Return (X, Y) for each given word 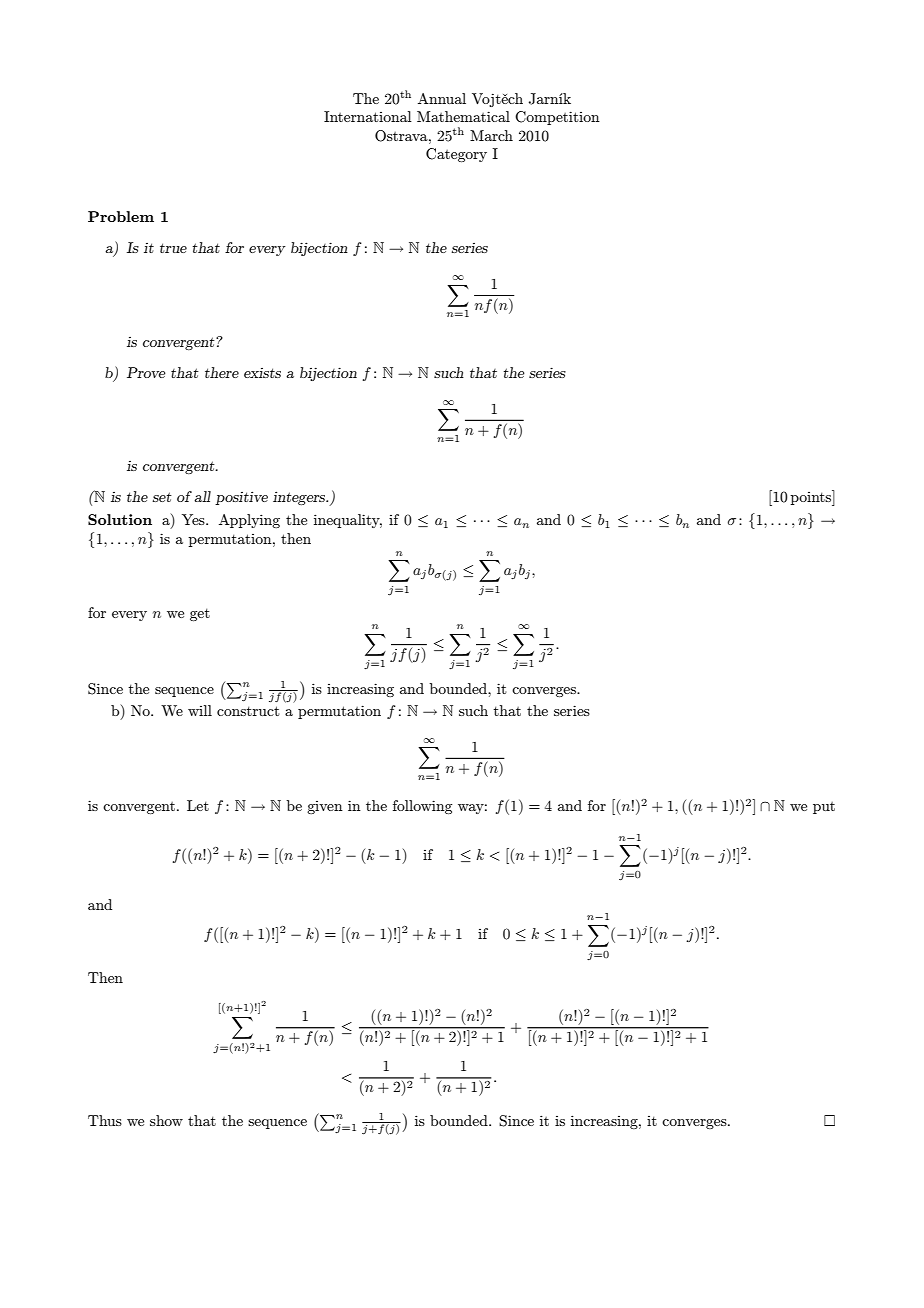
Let (198, 805)
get (200, 614)
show (166, 1120)
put (824, 808)
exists (262, 373)
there (222, 372)
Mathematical (463, 116)
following (422, 807)
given (325, 807)
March (491, 135)
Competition (557, 118)
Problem (121, 216)
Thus (105, 1120)
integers (300, 498)
